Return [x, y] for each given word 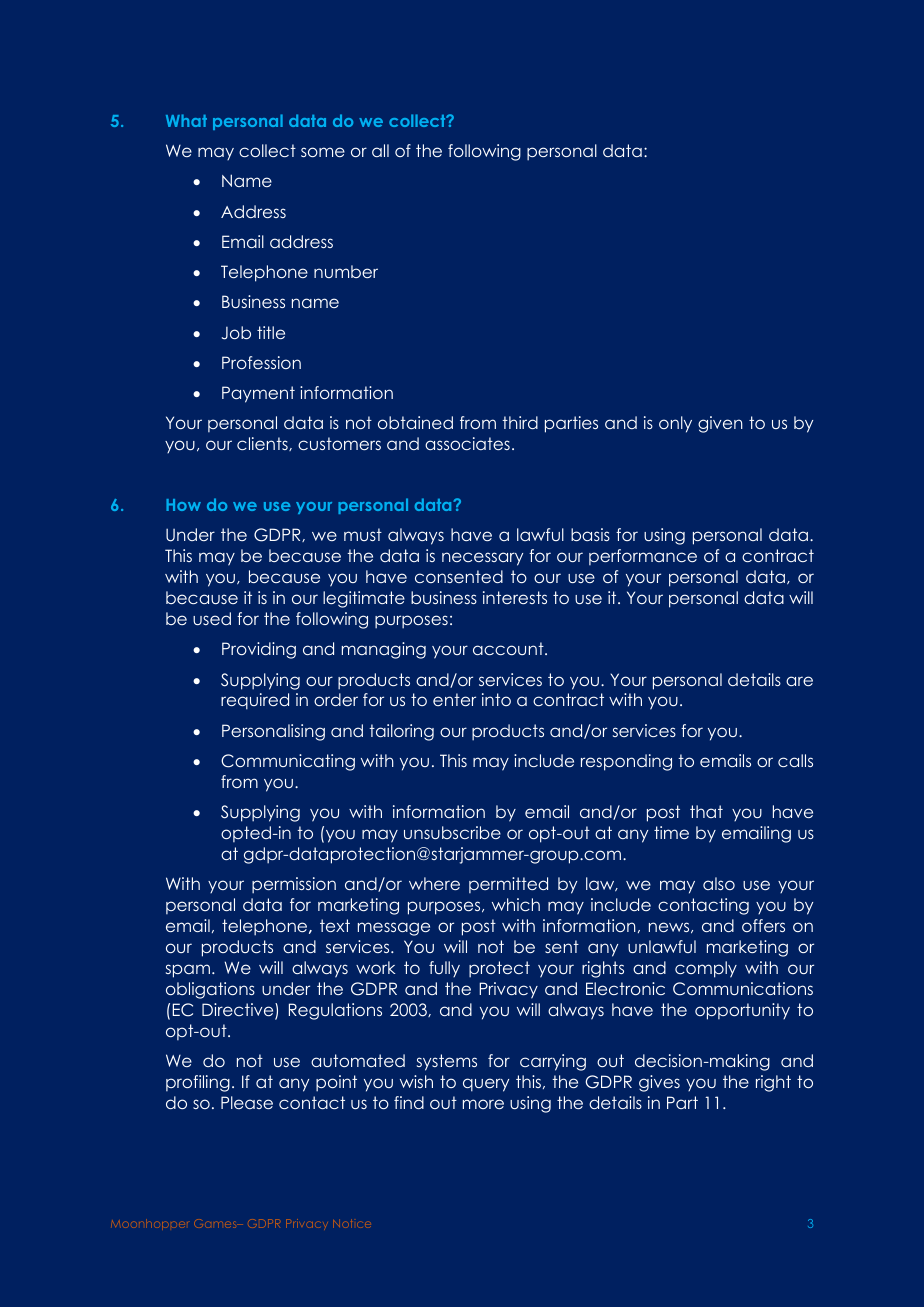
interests [515, 597]
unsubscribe [452, 832]
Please [247, 1102]
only [675, 424]
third [520, 422]
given [720, 424]
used [212, 618]
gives [659, 1083]
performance [643, 557]
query [486, 1085]
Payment [258, 394]
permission [294, 885]
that [706, 811]
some [323, 152]
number [346, 271]
